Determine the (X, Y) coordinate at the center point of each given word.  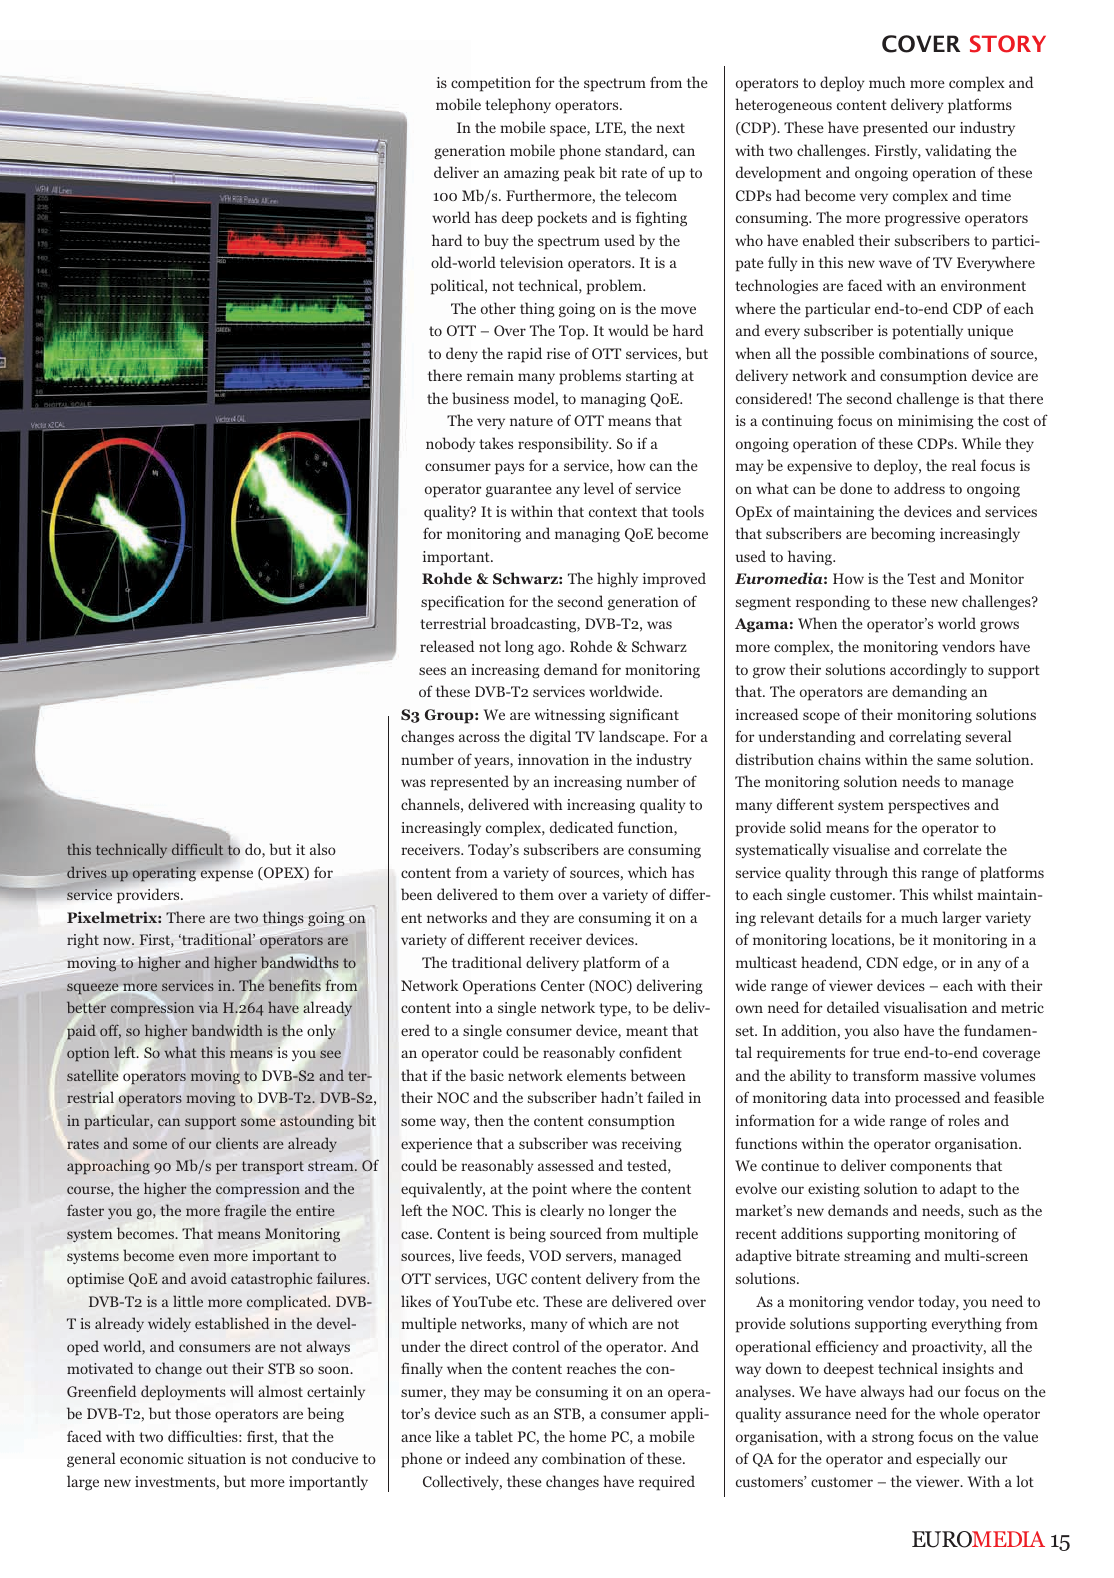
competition (491, 84)
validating (958, 152)
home (587, 1436)
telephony (518, 106)
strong (893, 1439)
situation (217, 1458)
